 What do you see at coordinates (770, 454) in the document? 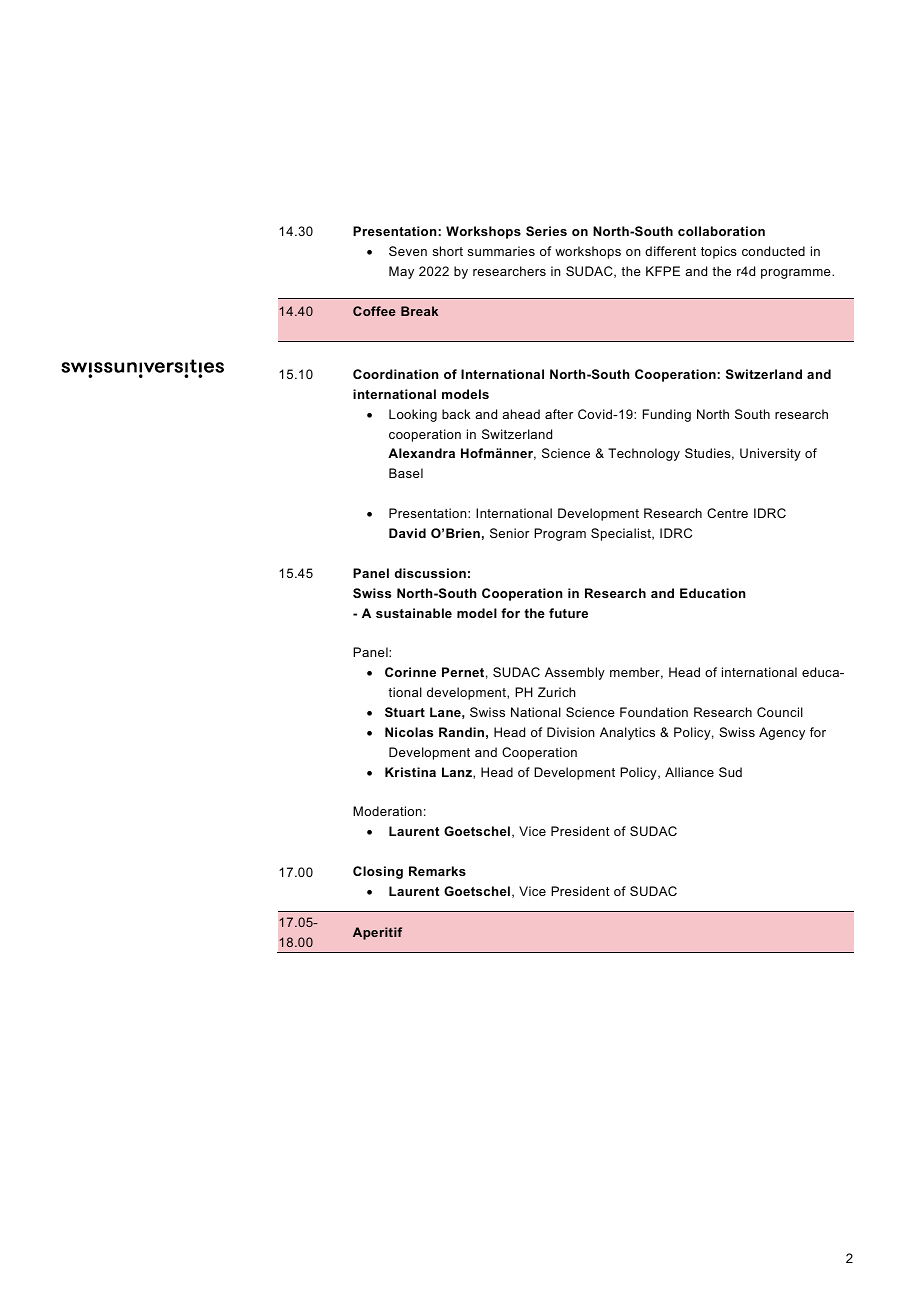
I see `University` at bounding box center [770, 454].
